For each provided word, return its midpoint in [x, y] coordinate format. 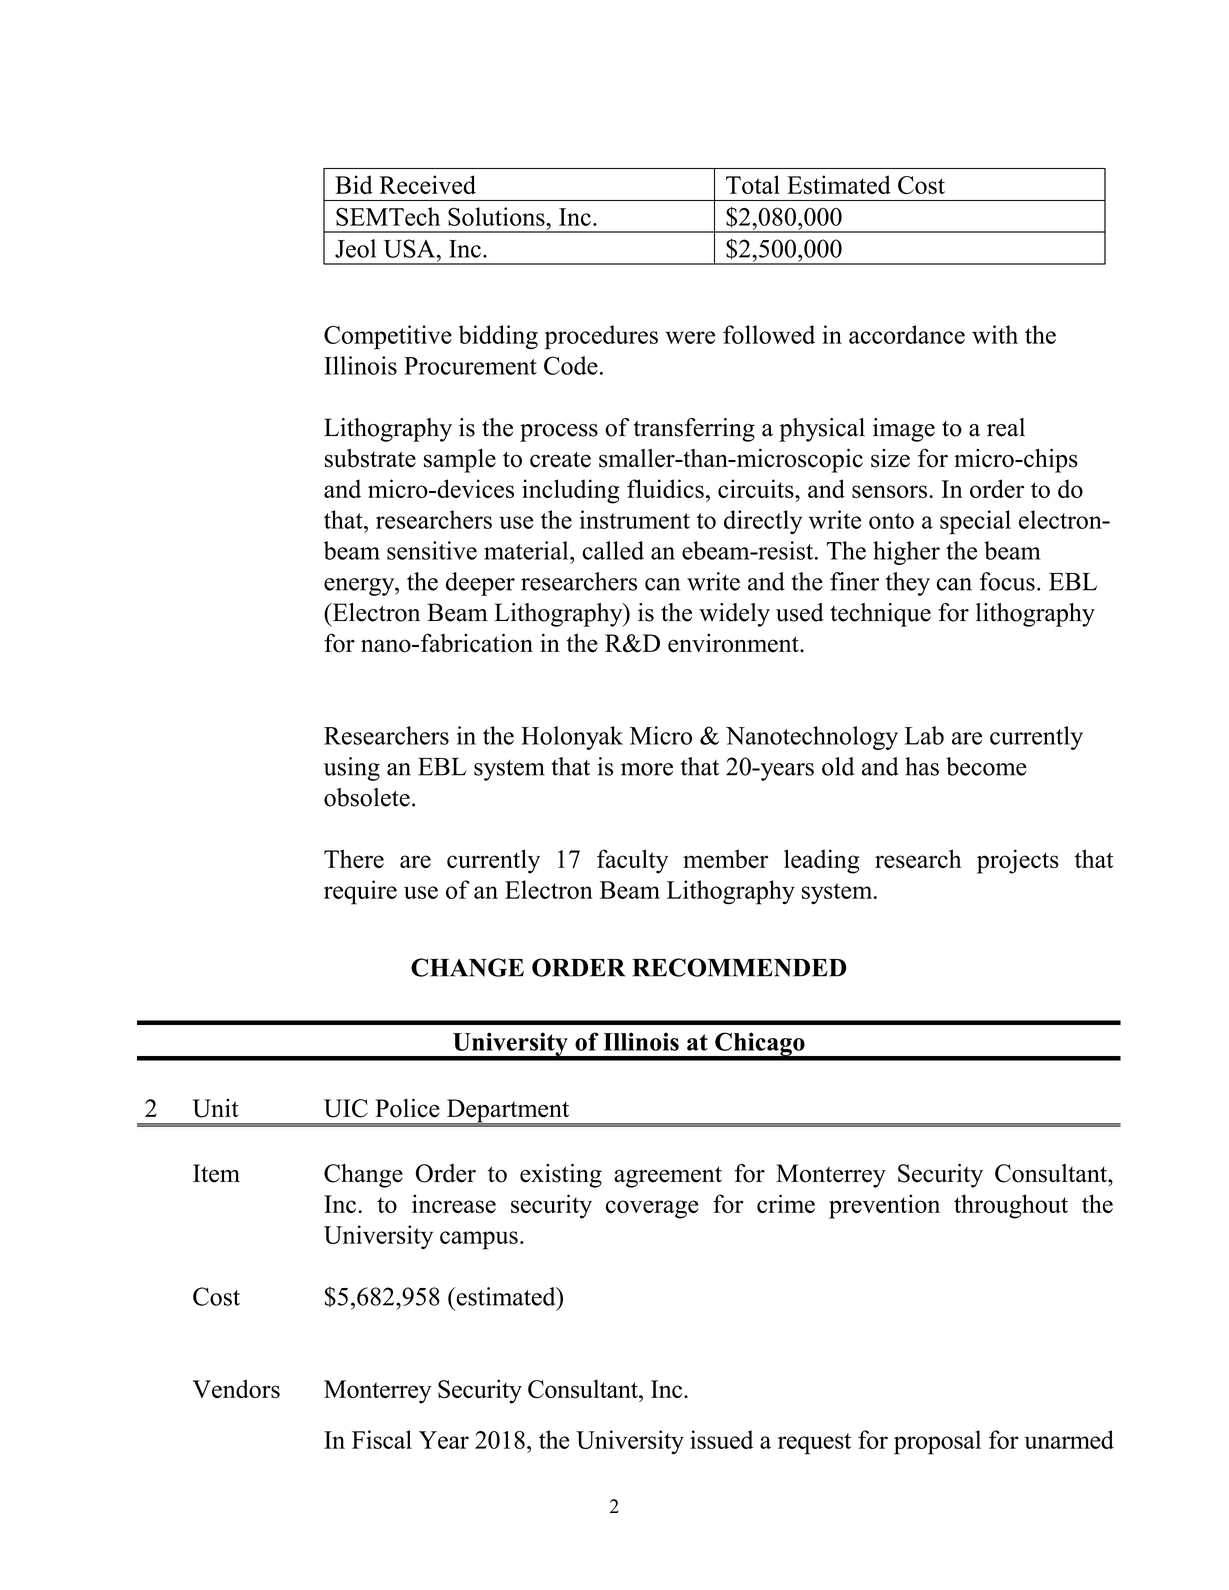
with [995, 334]
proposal [937, 1442]
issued [721, 1439]
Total [753, 184]
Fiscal [382, 1439]
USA [410, 248]
